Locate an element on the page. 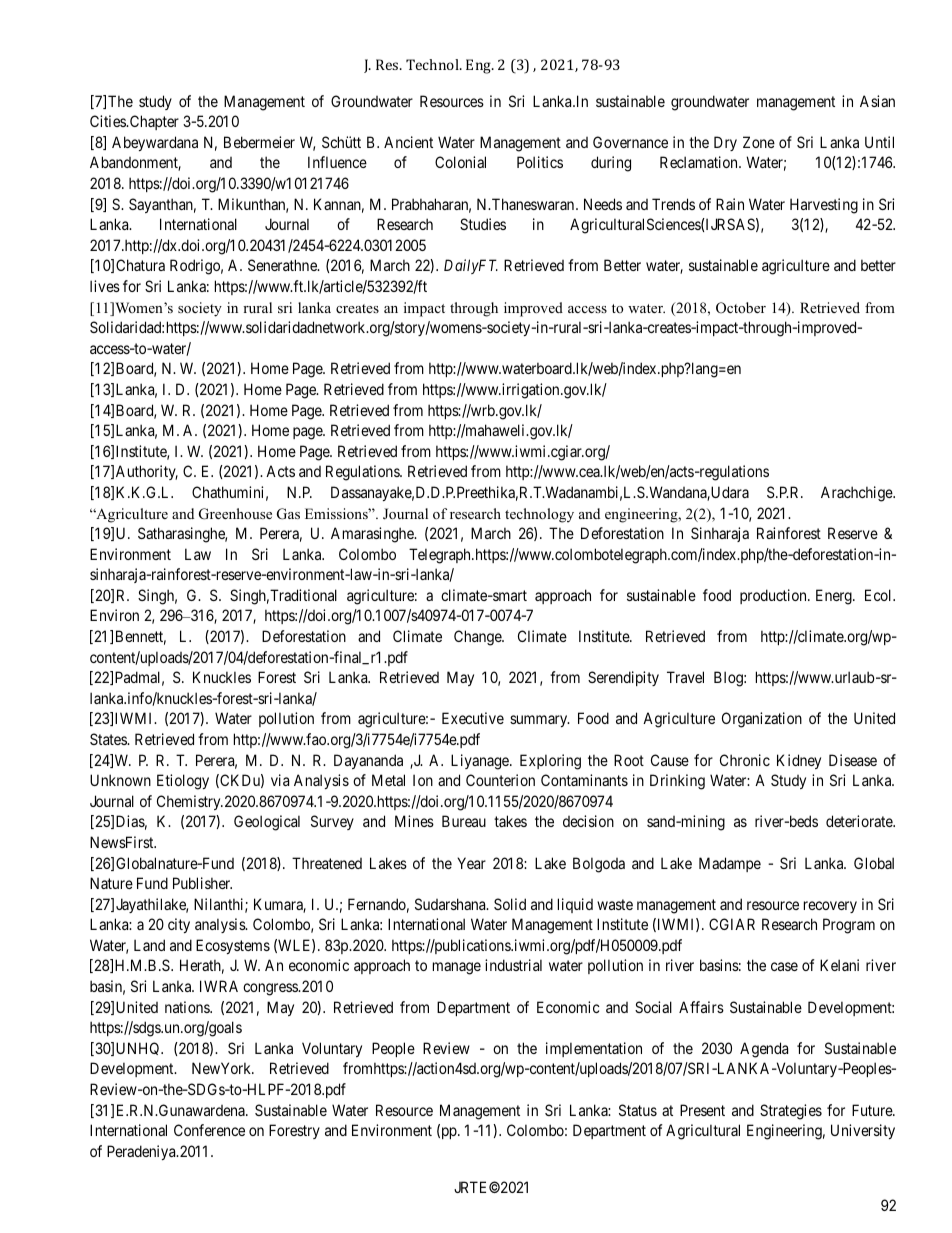  production is located at coordinates (774, 596).
